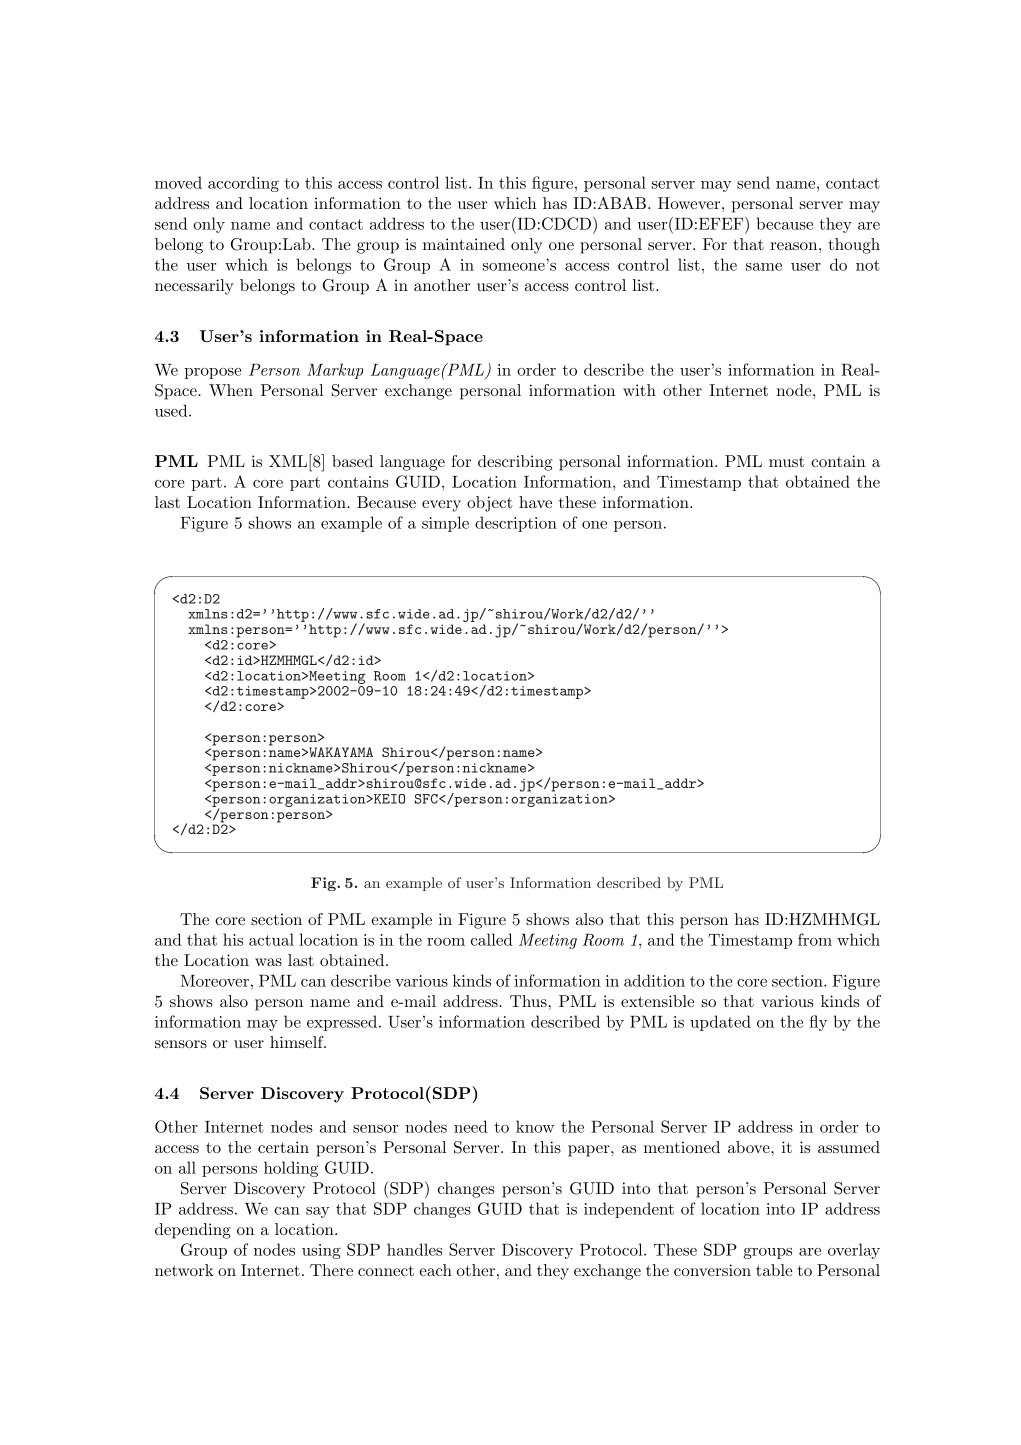  I want to click on each, so click(435, 1270).
